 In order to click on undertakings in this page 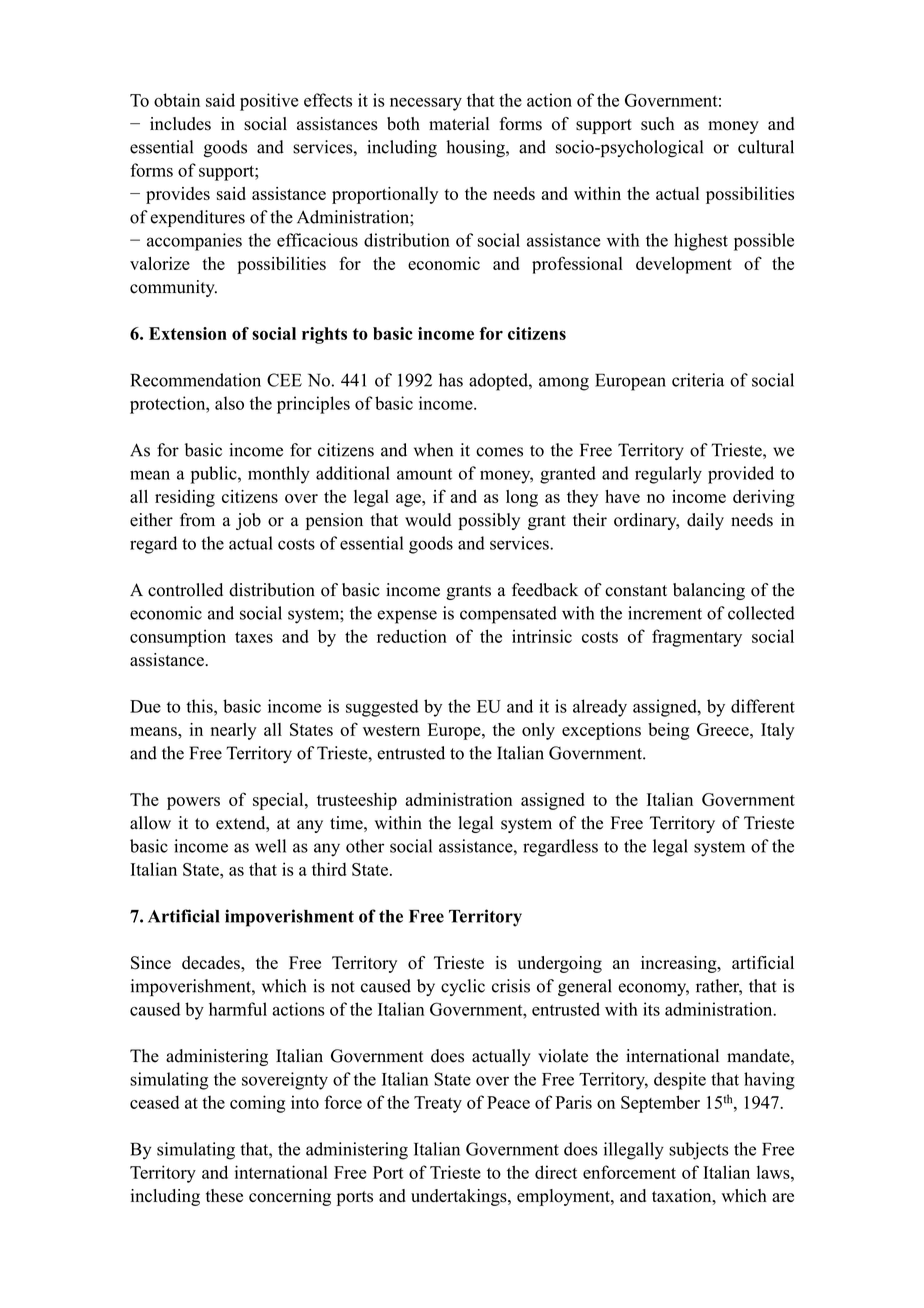, I will do `click(460, 1197)`.
